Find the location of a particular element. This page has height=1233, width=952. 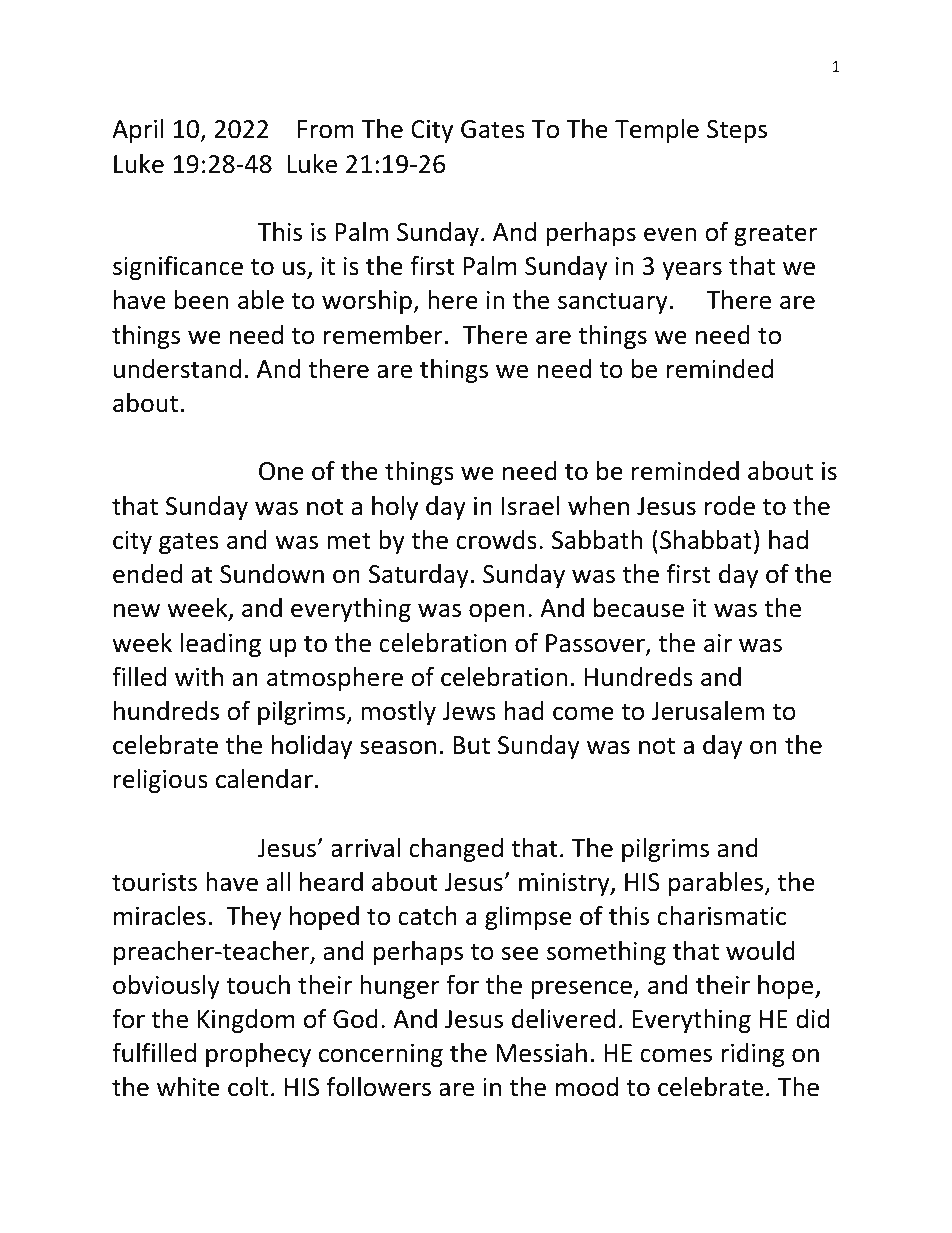

Messiah is located at coordinates (541, 1053).
